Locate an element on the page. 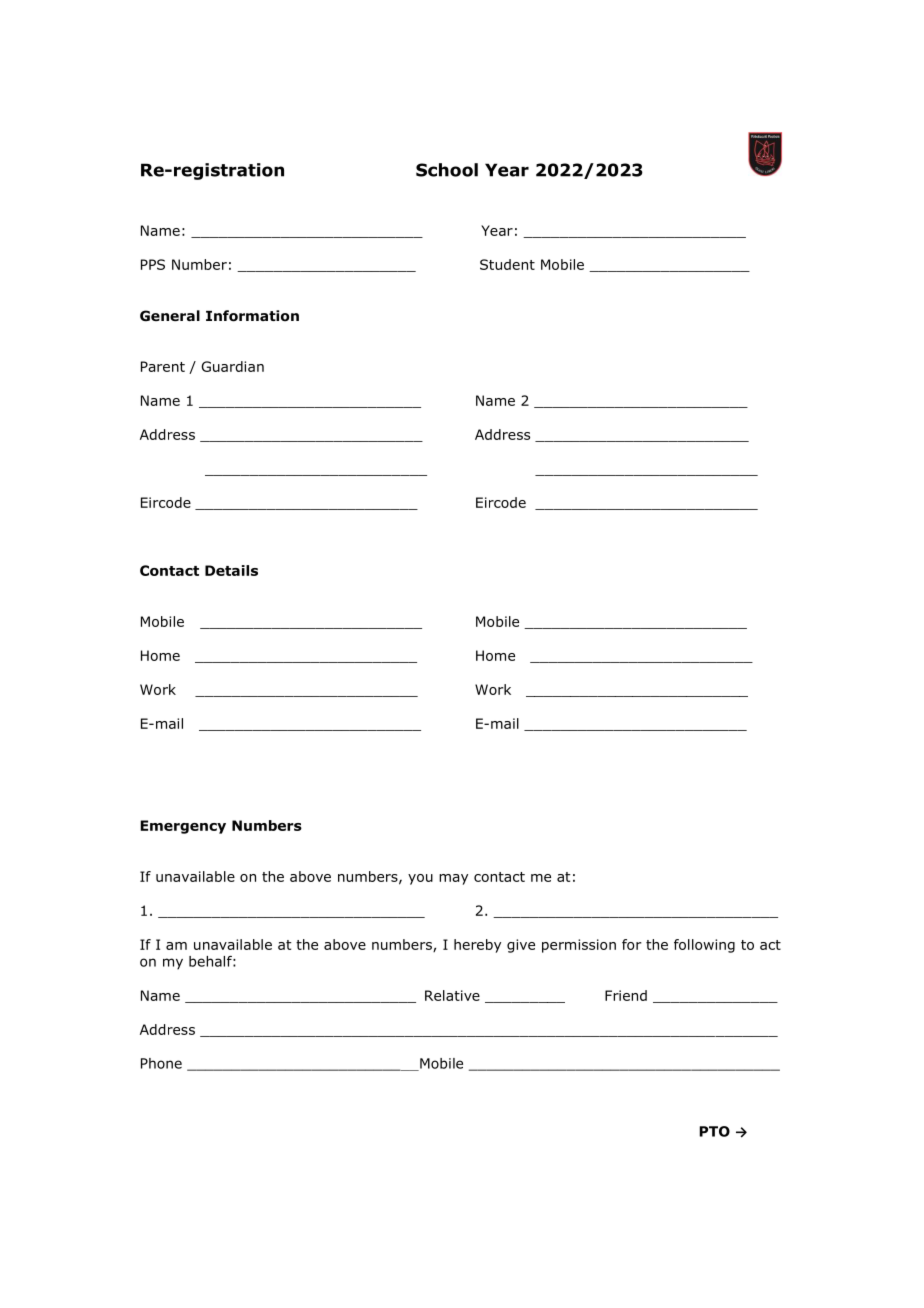  Relative is located at coordinates (452, 995).
